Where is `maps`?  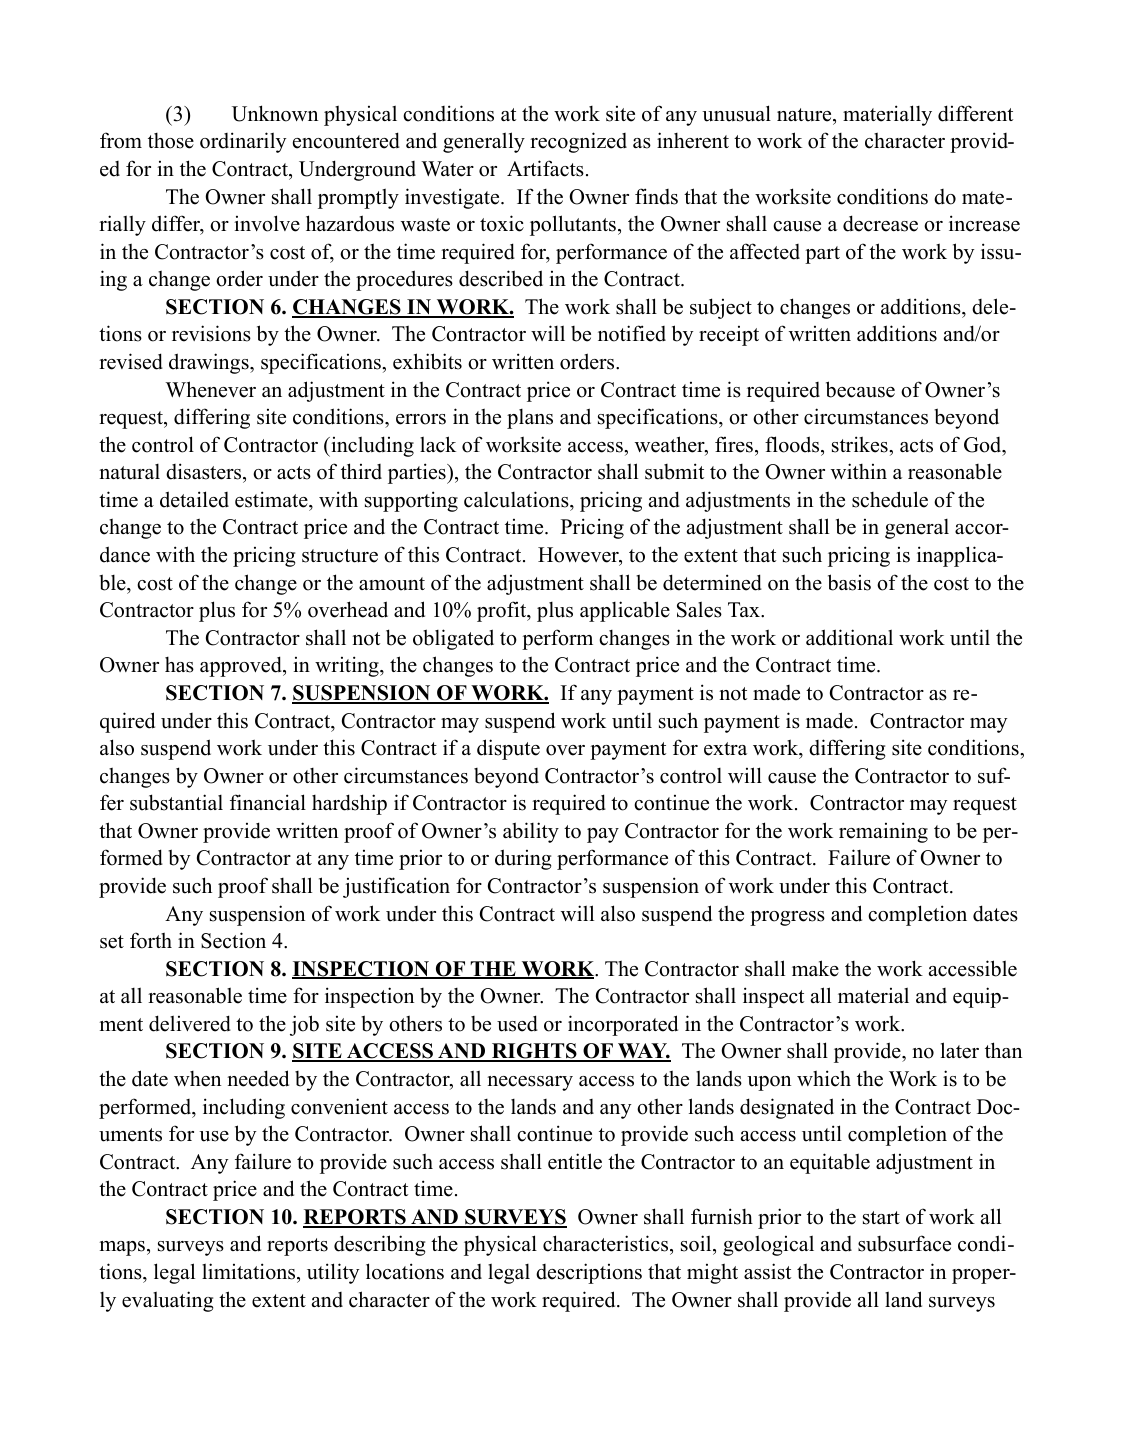
maps is located at coordinates (124, 1248).
